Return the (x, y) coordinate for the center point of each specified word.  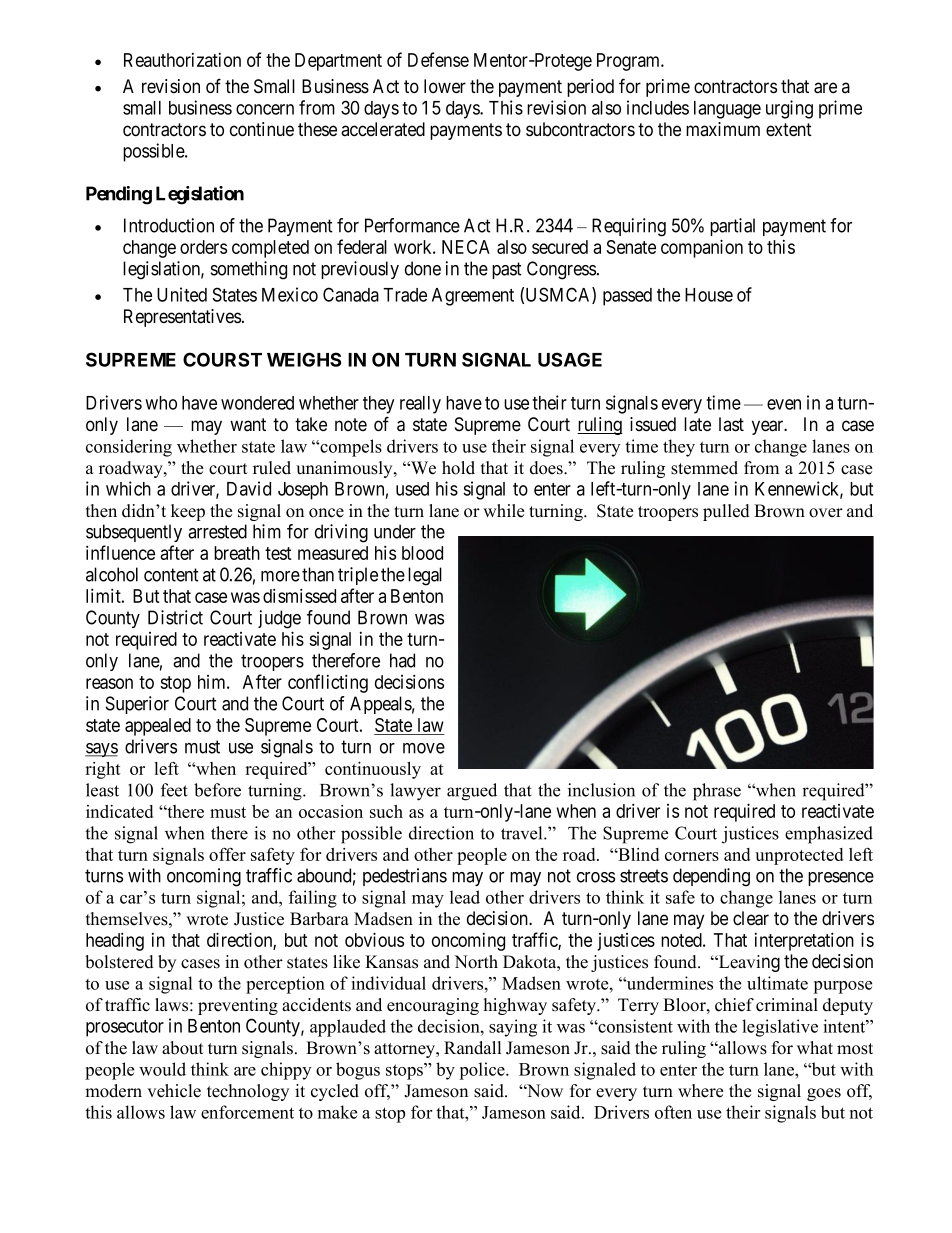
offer (227, 854)
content (171, 575)
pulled (726, 512)
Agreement (473, 297)
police (483, 1071)
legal (425, 576)
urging (789, 109)
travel (523, 833)
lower (445, 86)
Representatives (182, 318)
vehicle (174, 1091)
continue (262, 129)
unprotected (799, 856)
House (709, 295)
